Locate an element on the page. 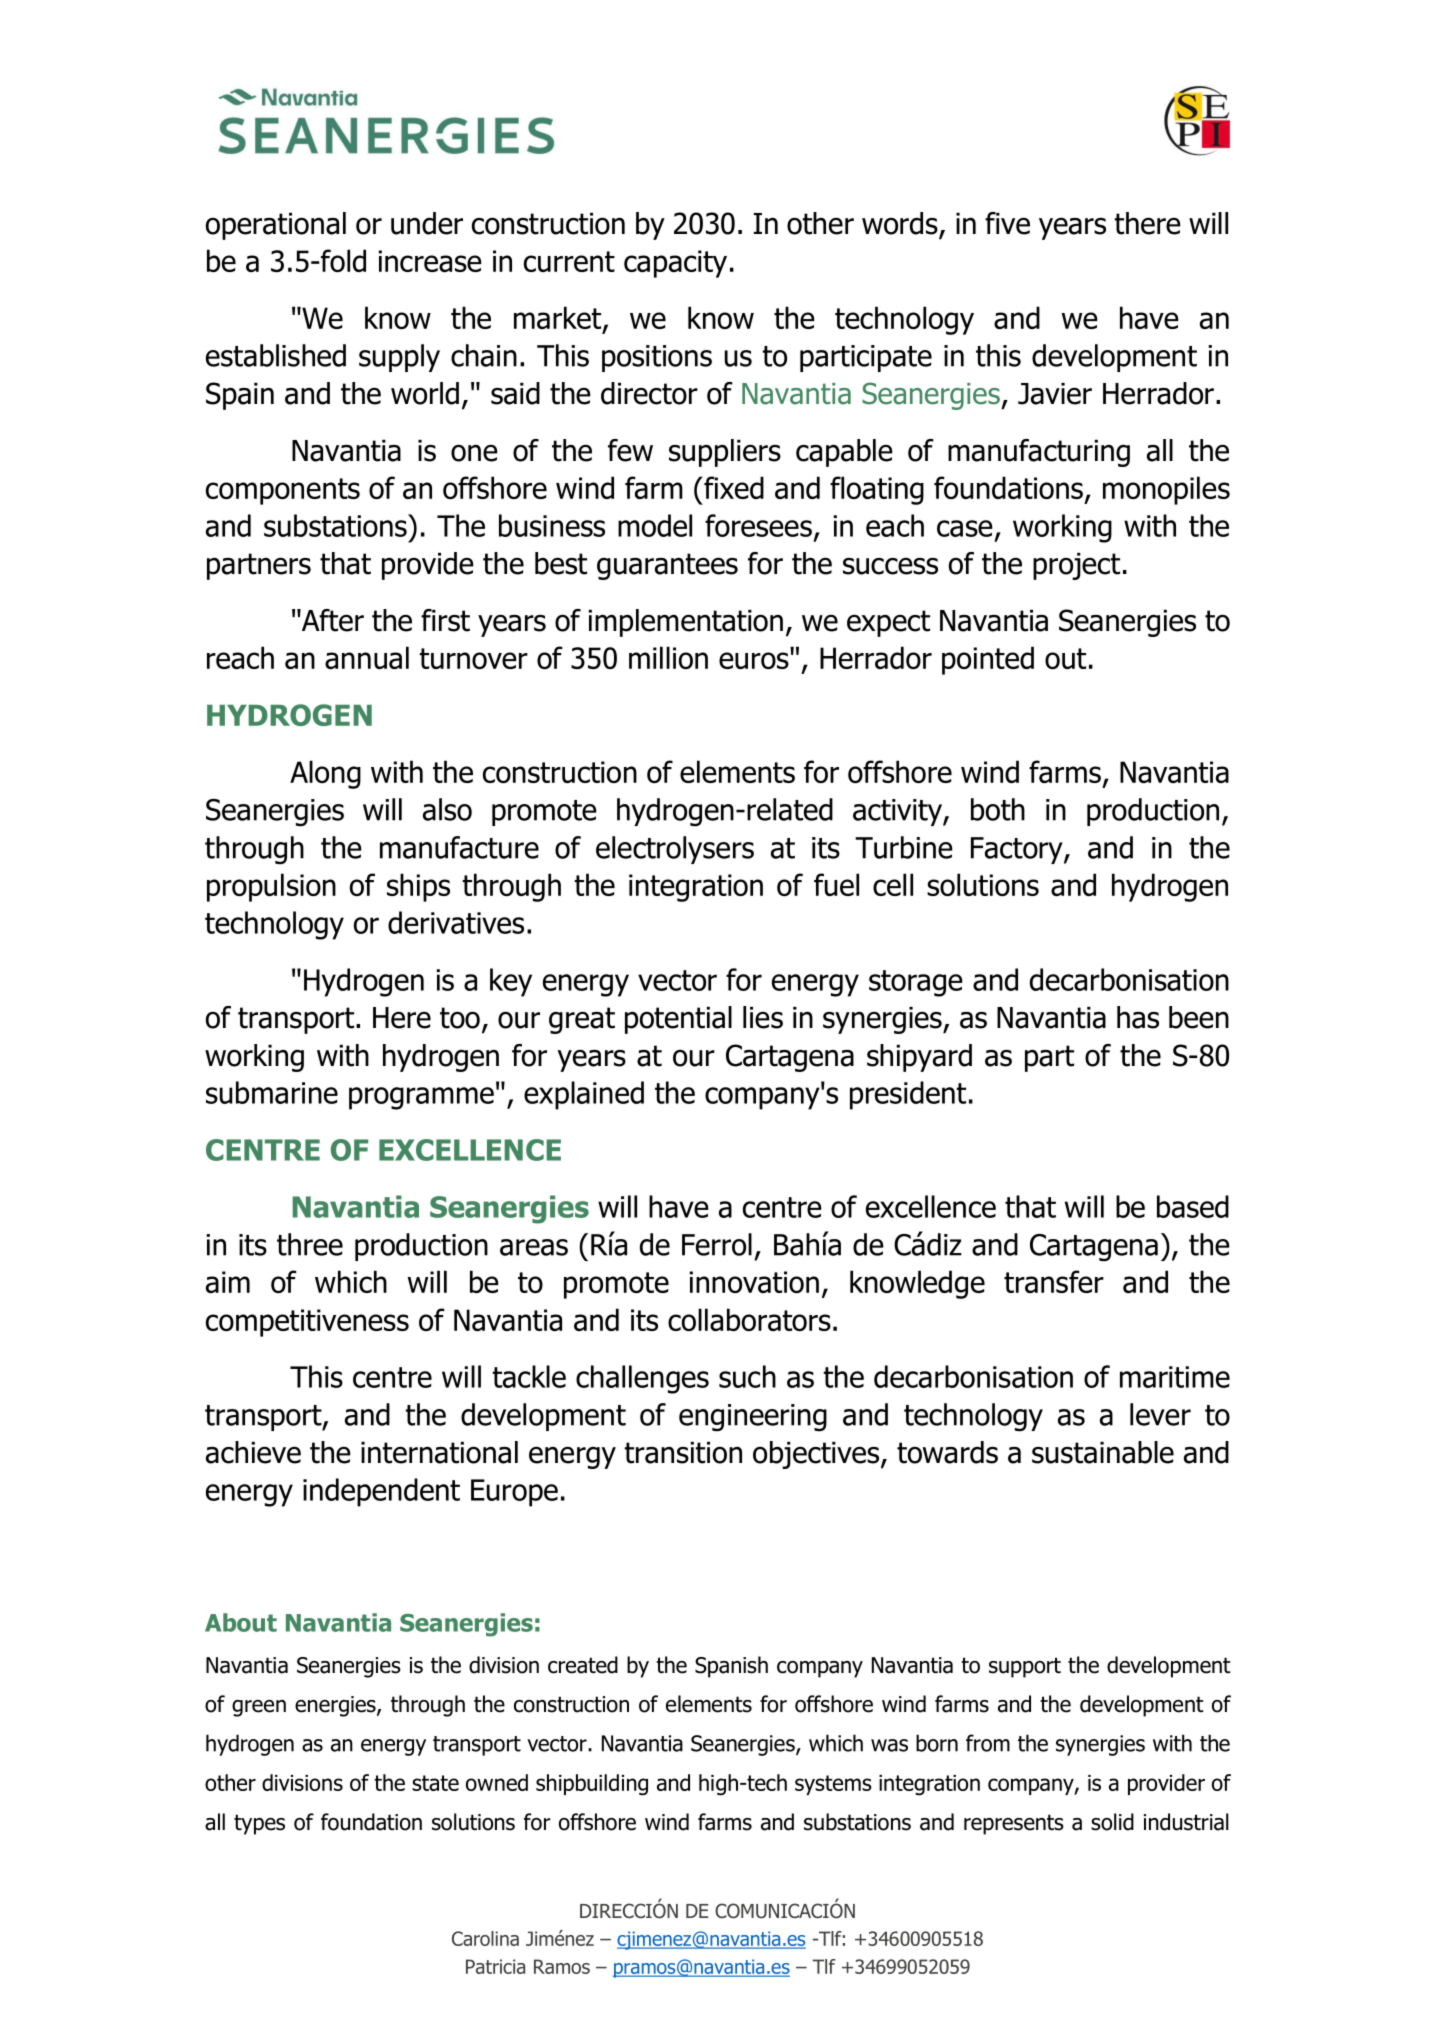 Image resolution: width=1435 pixels, height=2030 pixels. five is located at coordinates (1007, 223).
